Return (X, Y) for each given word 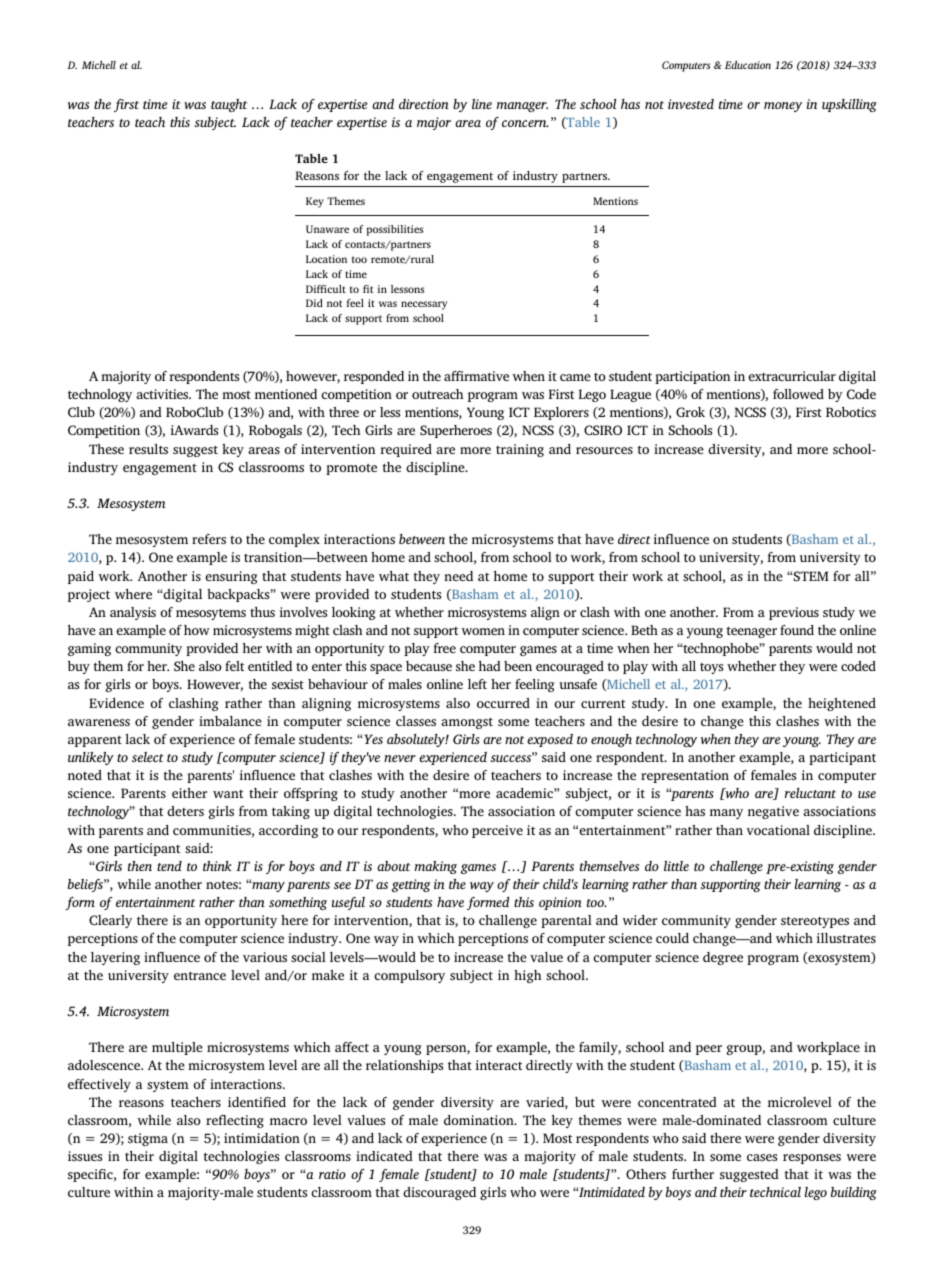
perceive (497, 831)
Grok (690, 412)
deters (185, 811)
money (783, 107)
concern (525, 123)
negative (773, 812)
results (148, 449)
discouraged (439, 1193)
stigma (148, 1139)
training (520, 450)
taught (229, 105)
